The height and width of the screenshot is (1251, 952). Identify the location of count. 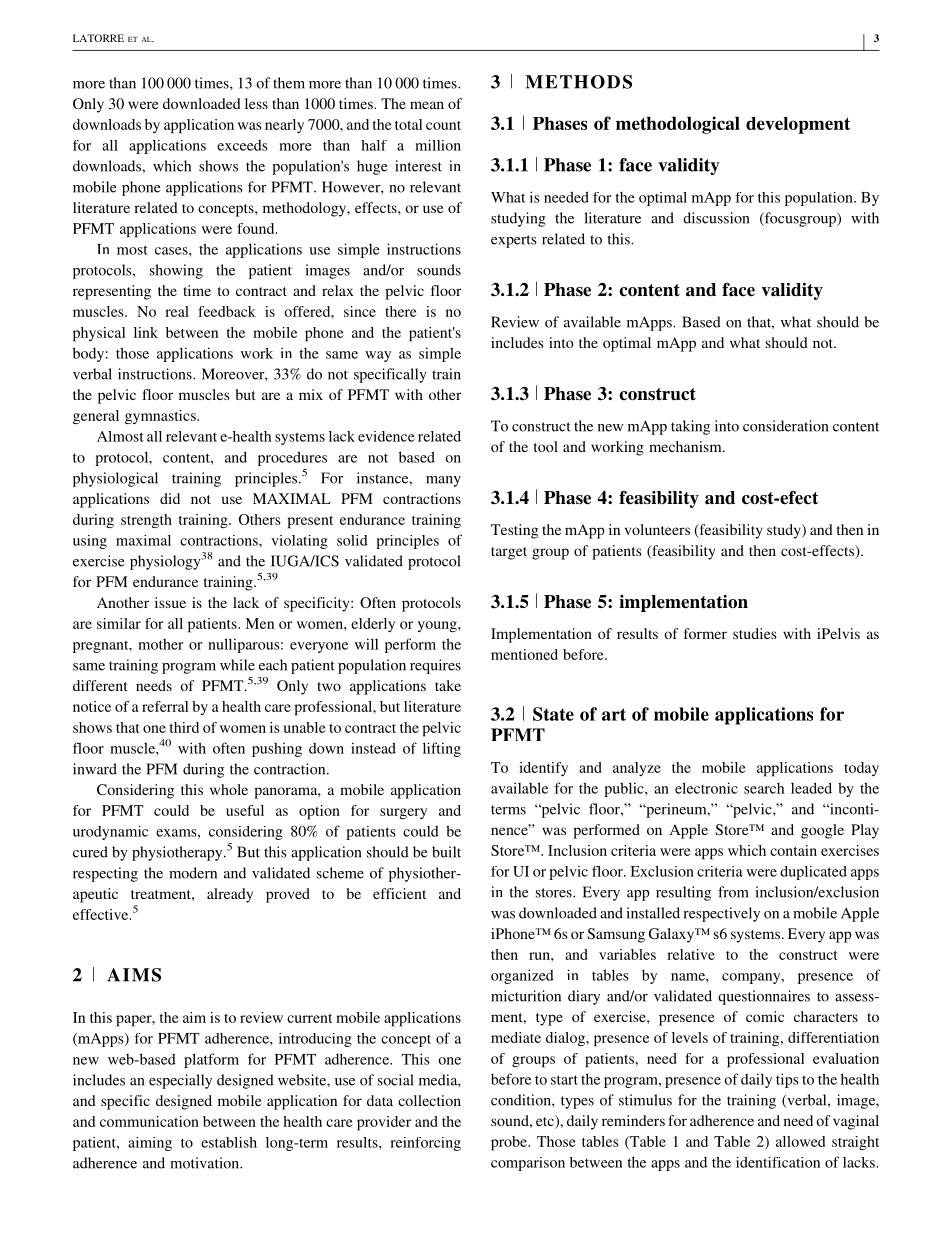
(443, 125).
